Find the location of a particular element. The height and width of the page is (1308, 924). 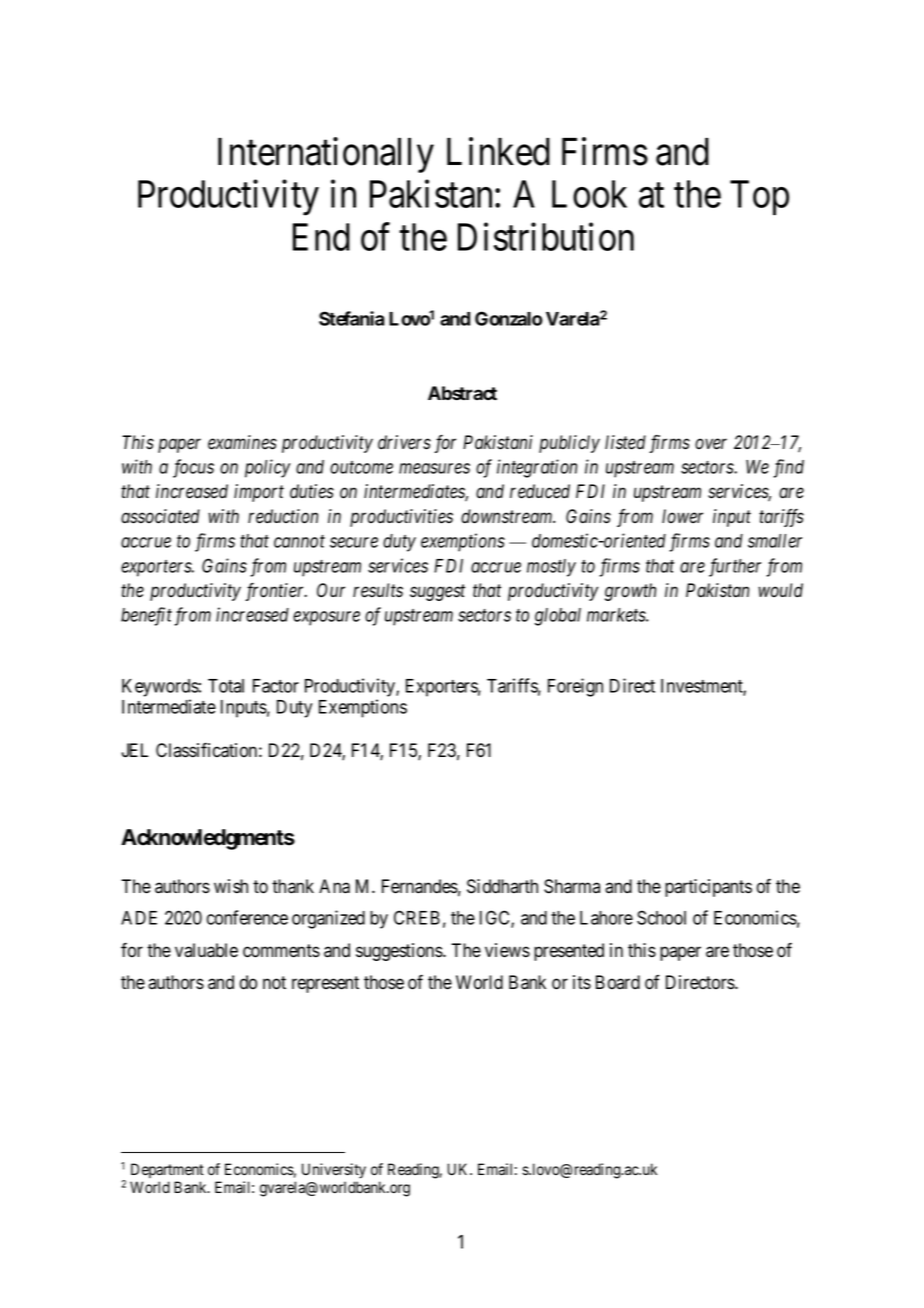

Internationally is located at coordinates (326, 155).
